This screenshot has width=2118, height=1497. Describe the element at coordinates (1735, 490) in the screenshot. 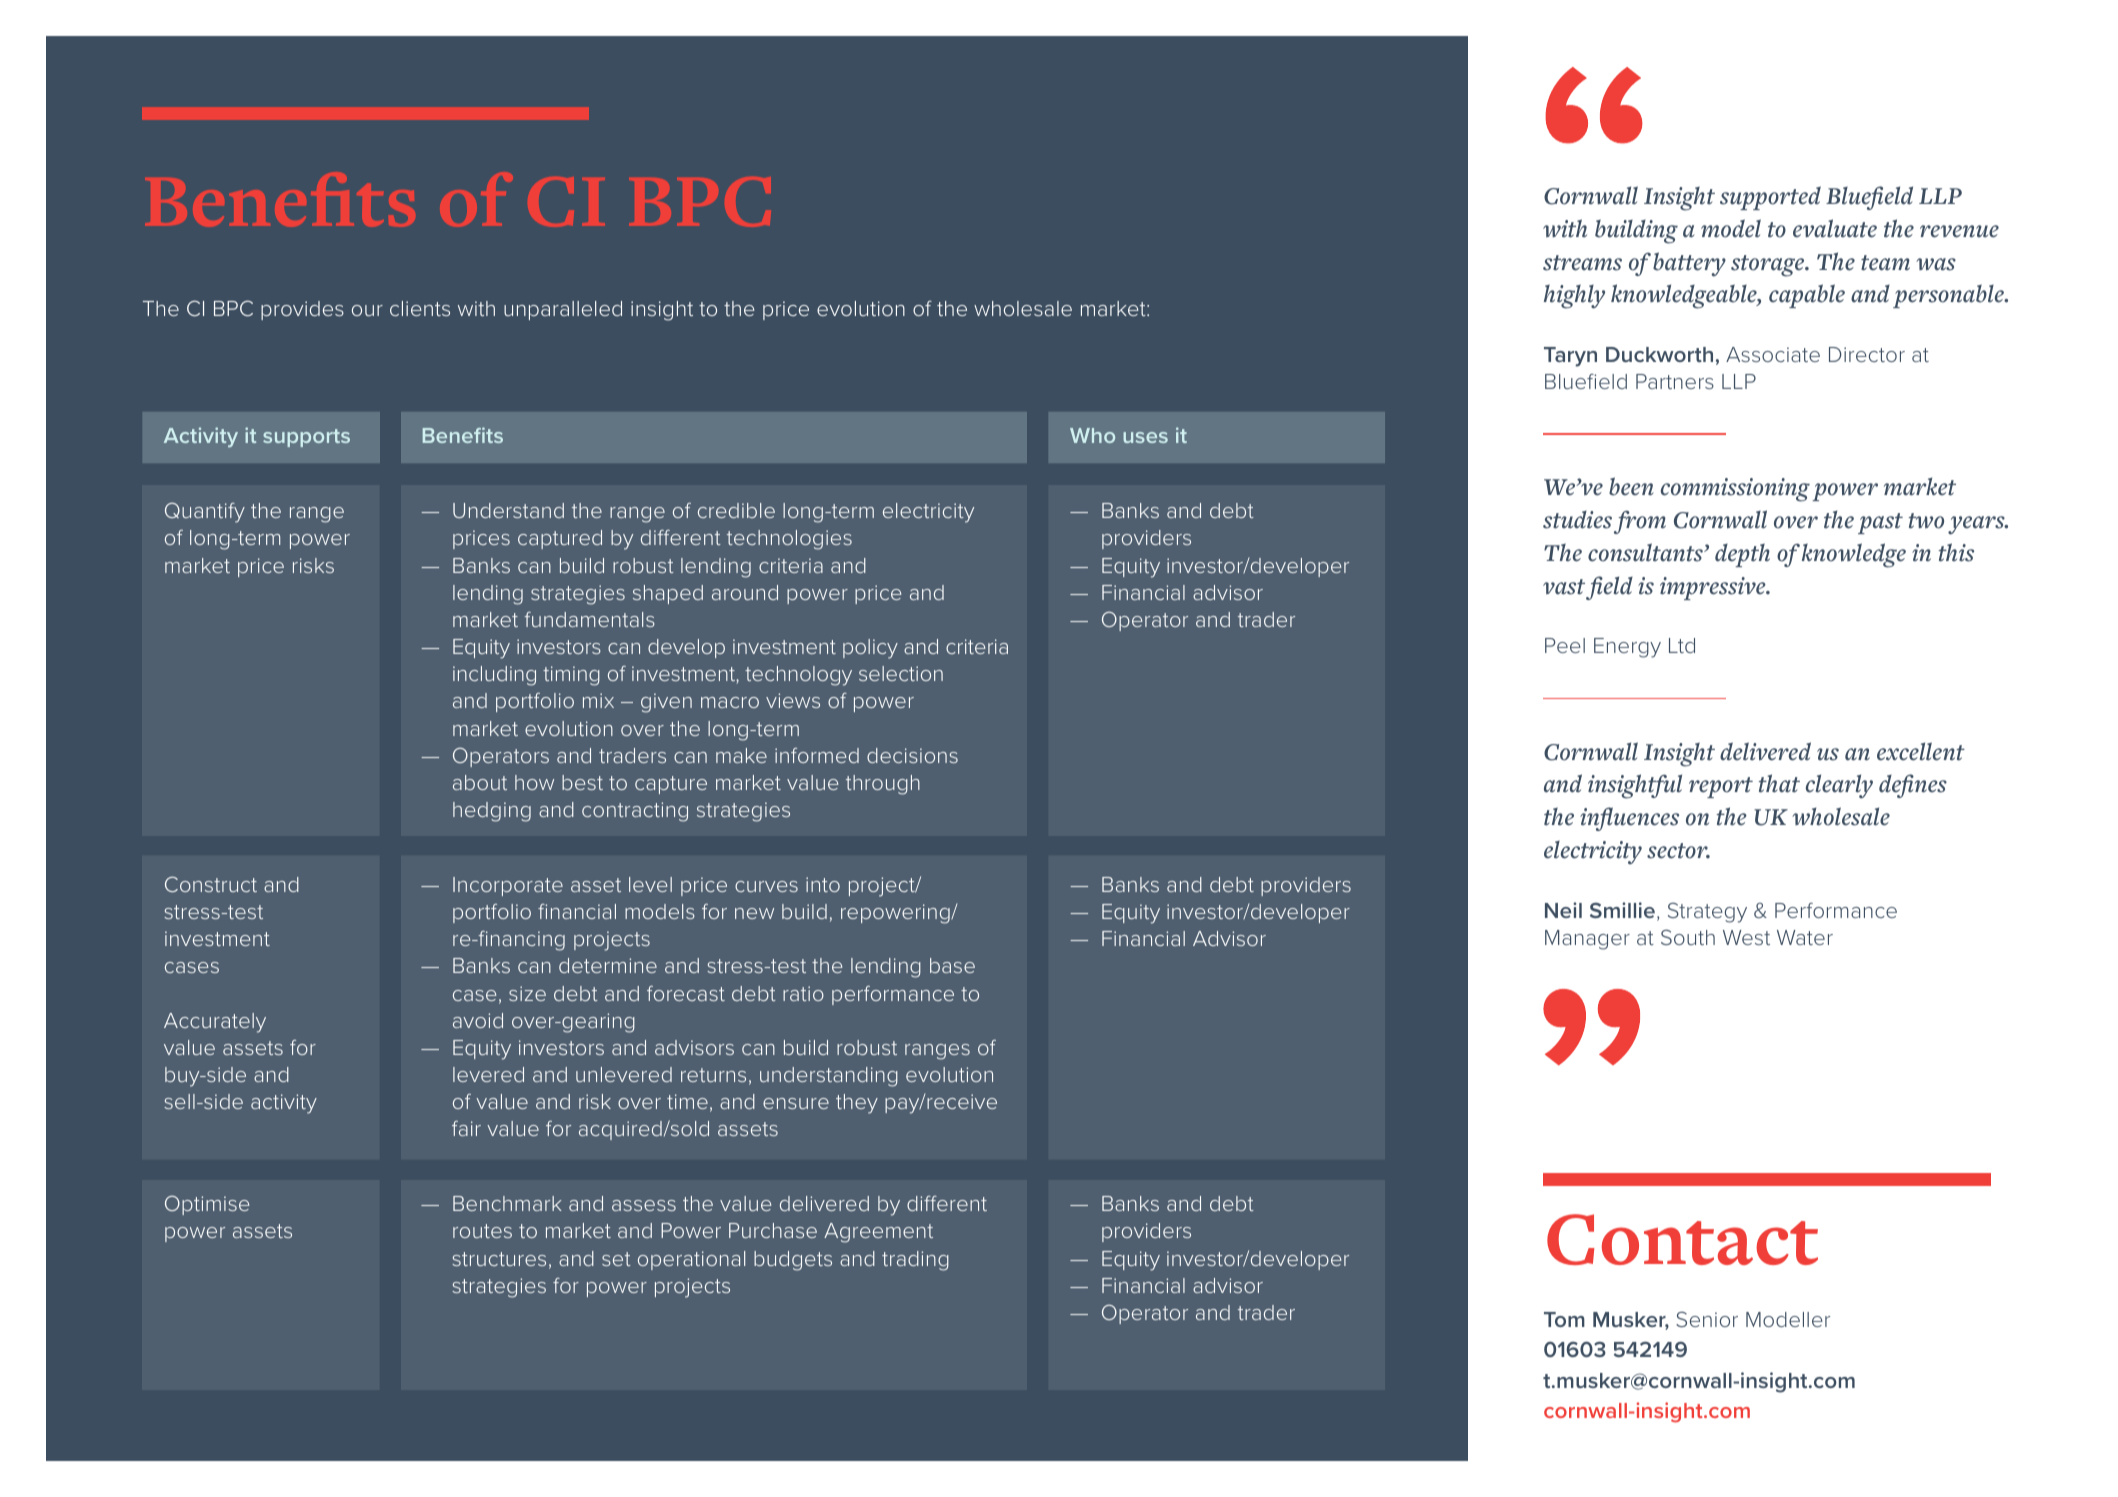

I see `commissioning` at that location.
